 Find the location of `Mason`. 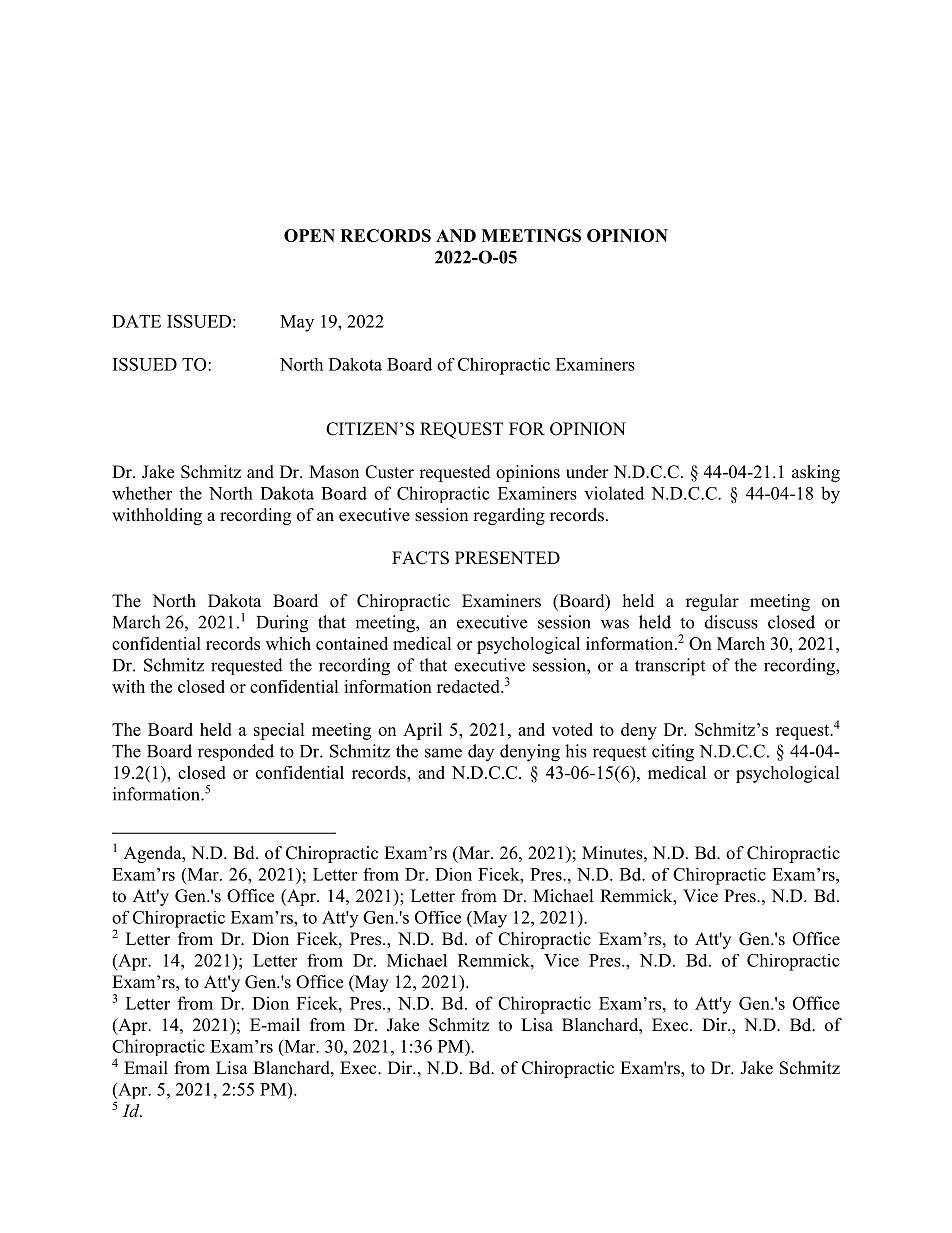

Mason is located at coordinates (334, 472).
